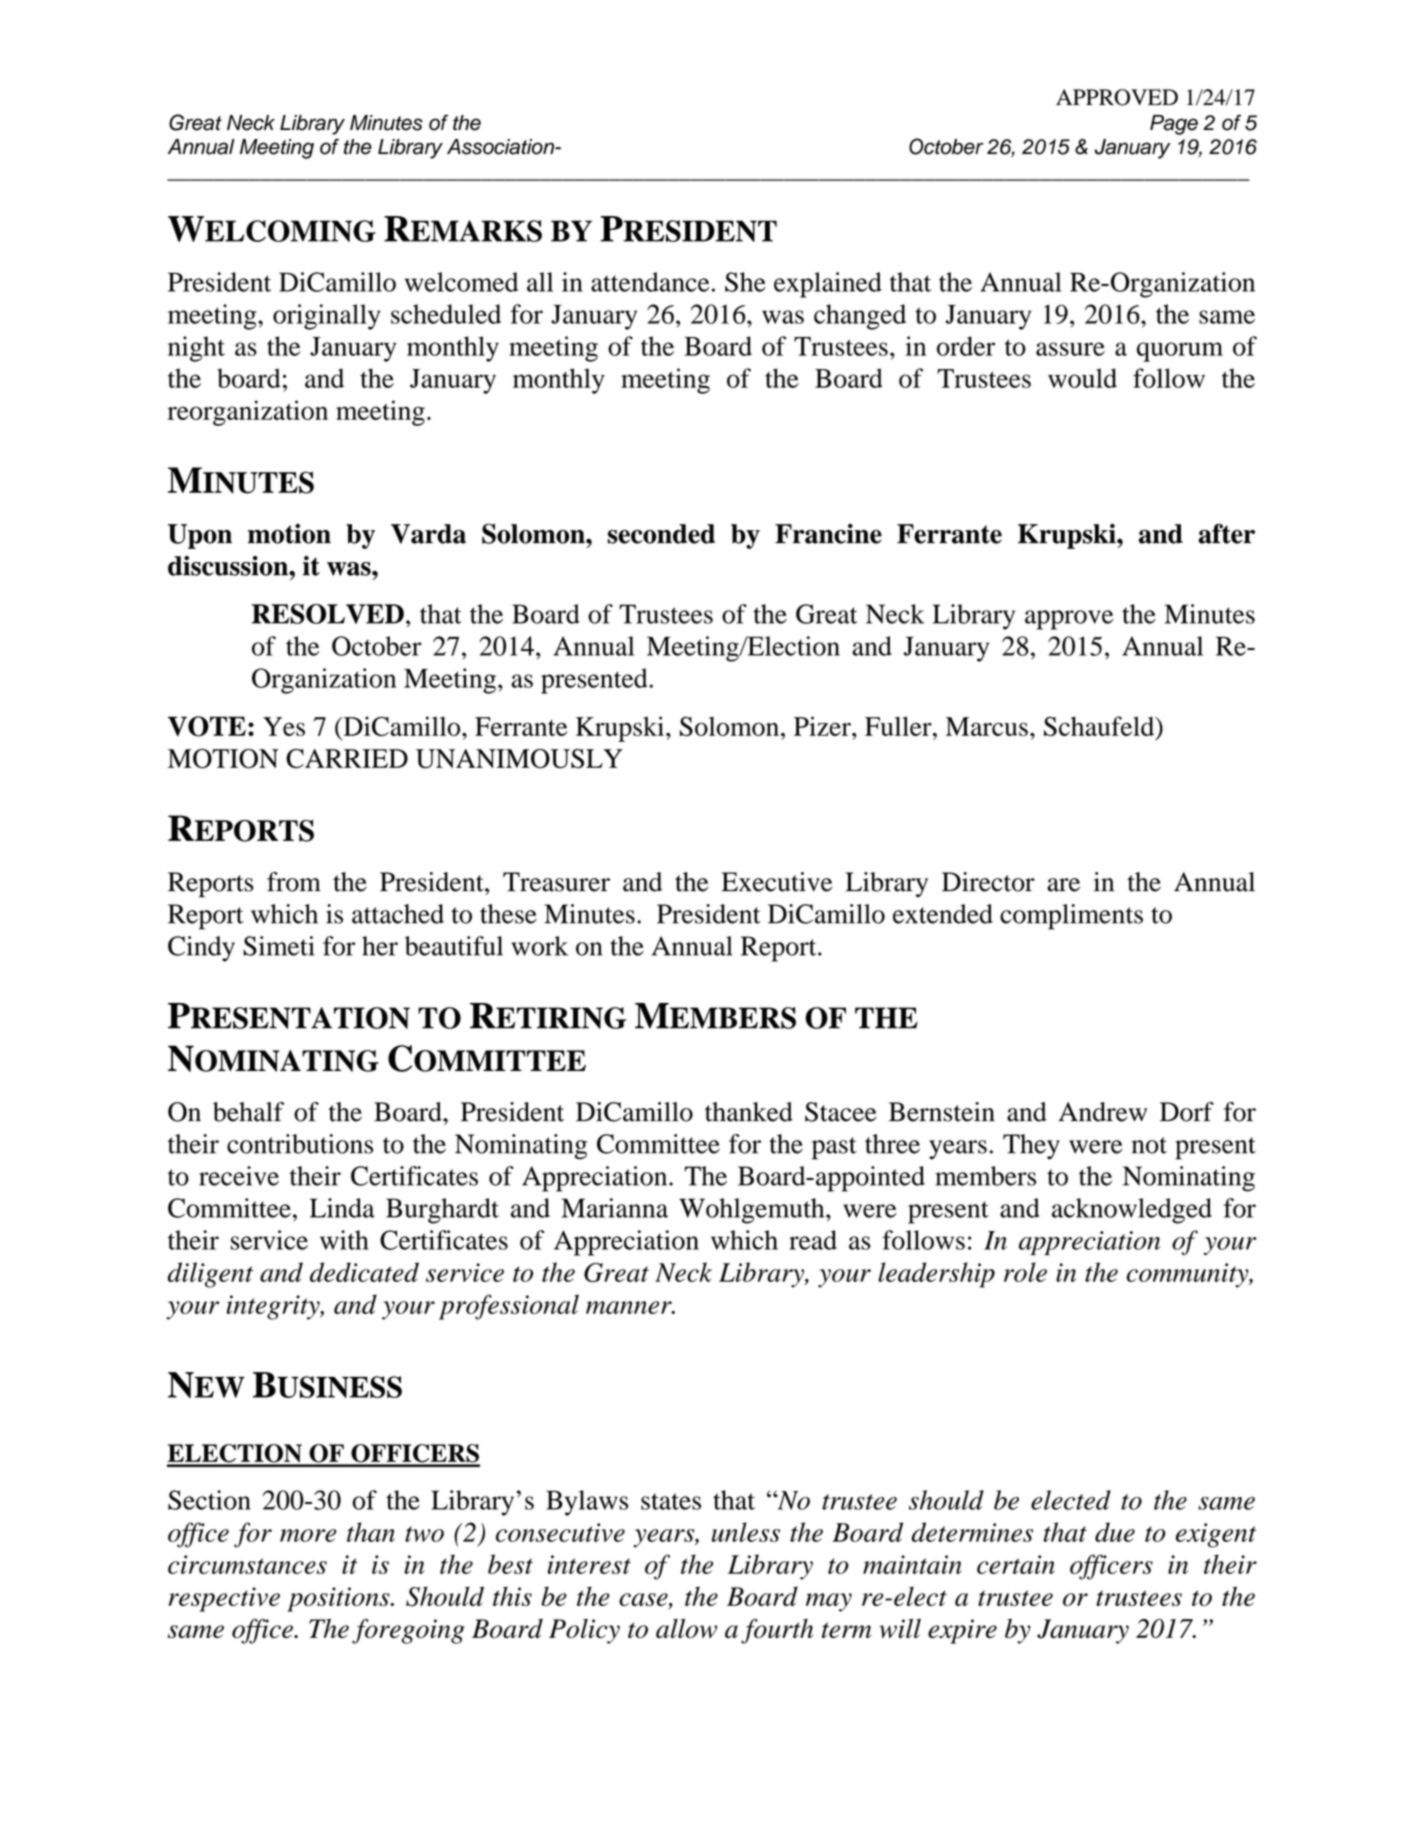 The width and height of the image is (1423, 1841). What do you see at coordinates (777, 882) in the image?
I see `Executive` at bounding box center [777, 882].
